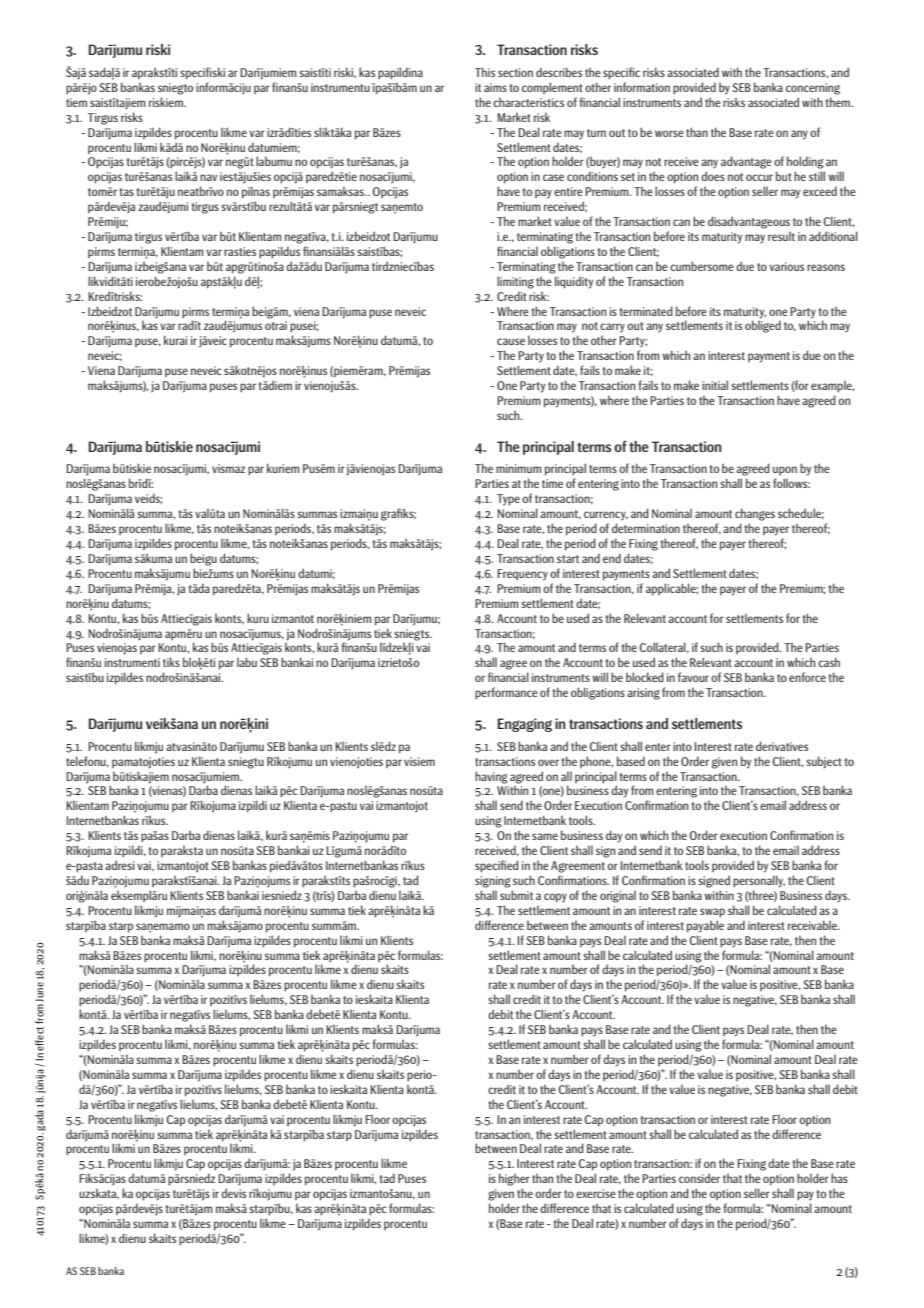 The height and width of the page is (1308, 924). Describe the element at coordinates (495, 87) in the page. I see `aims` at that location.
